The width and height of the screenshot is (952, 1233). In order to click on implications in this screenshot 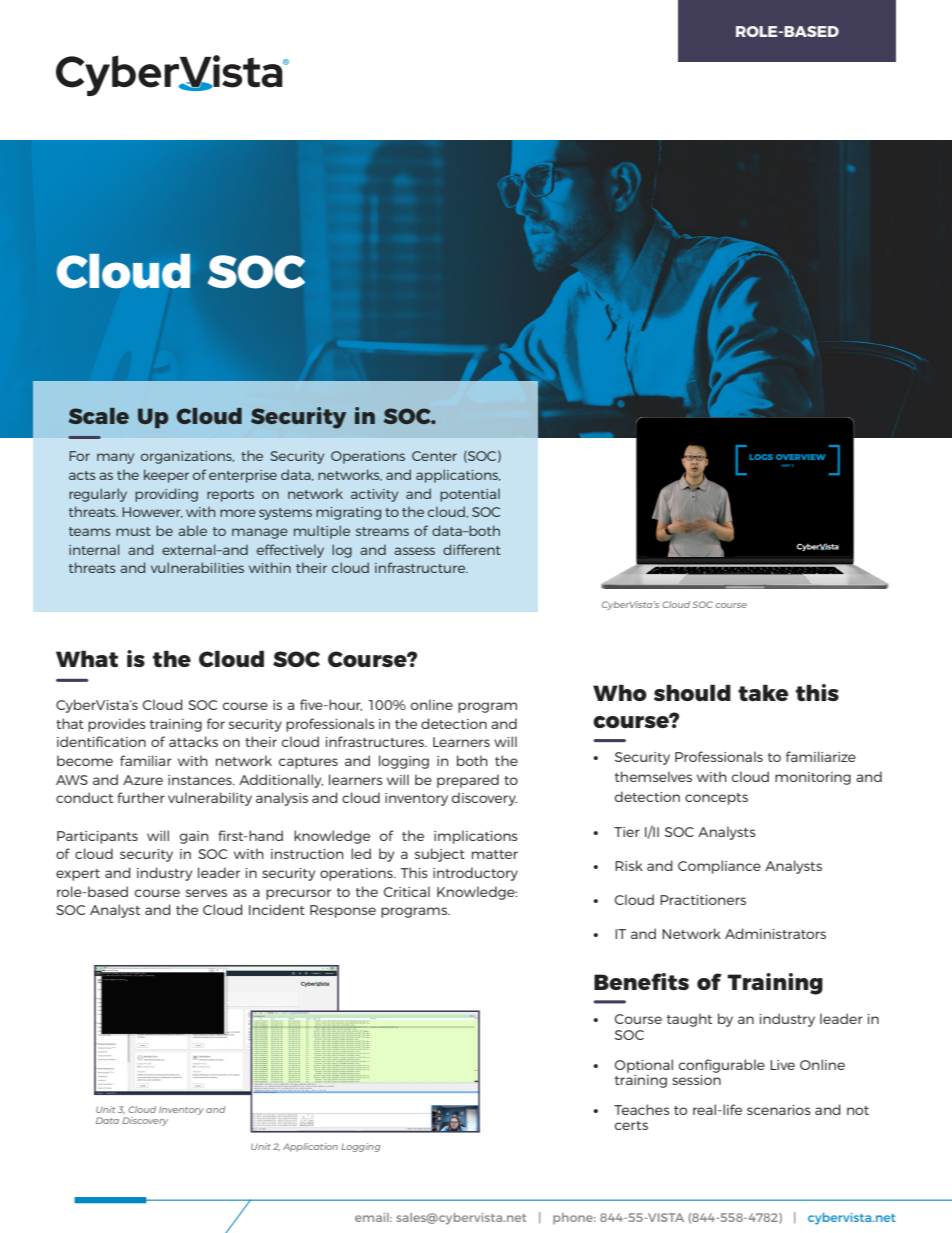, I will do `click(476, 837)`.
